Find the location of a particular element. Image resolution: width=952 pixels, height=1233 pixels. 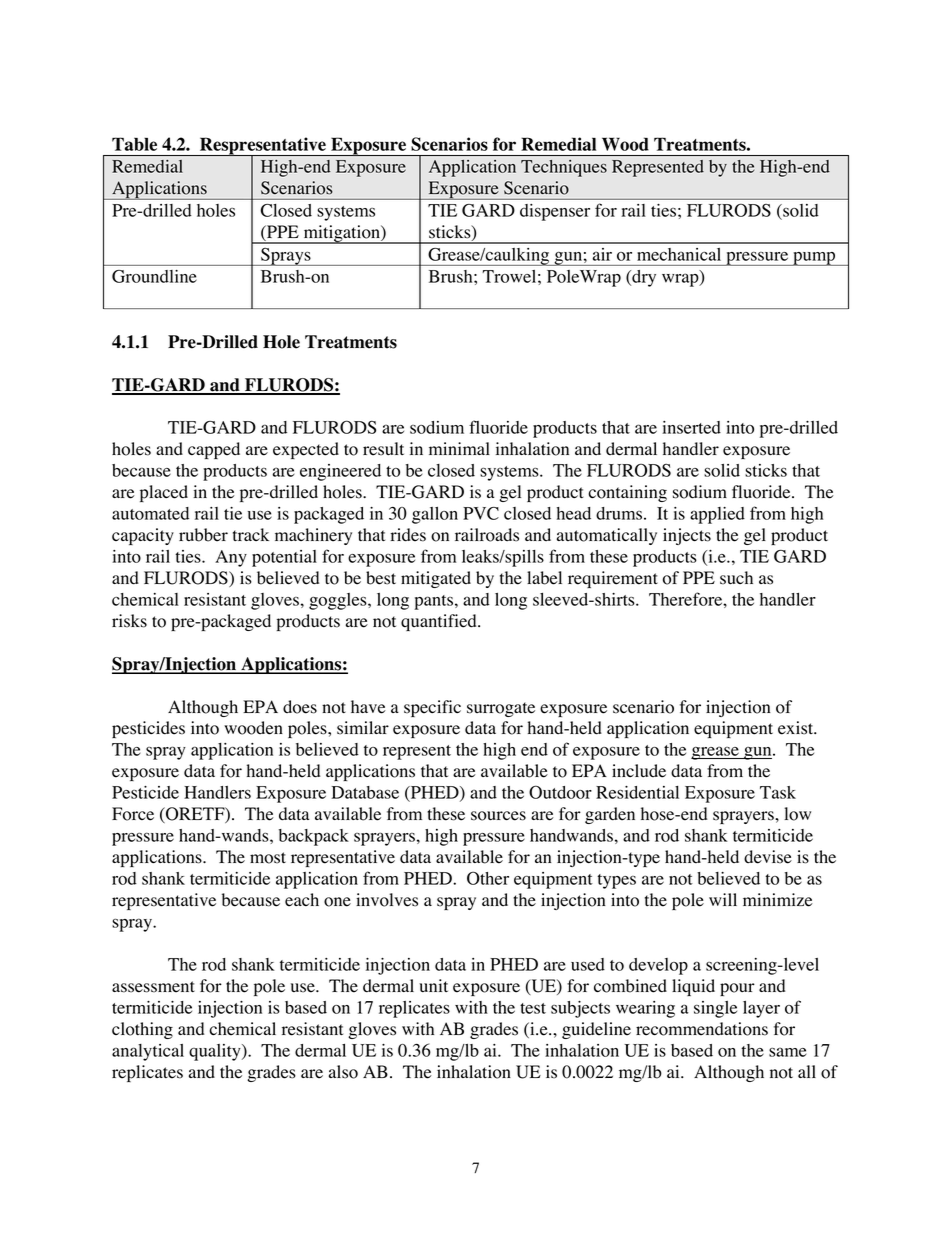

inserted is located at coordinates (691, 427).
